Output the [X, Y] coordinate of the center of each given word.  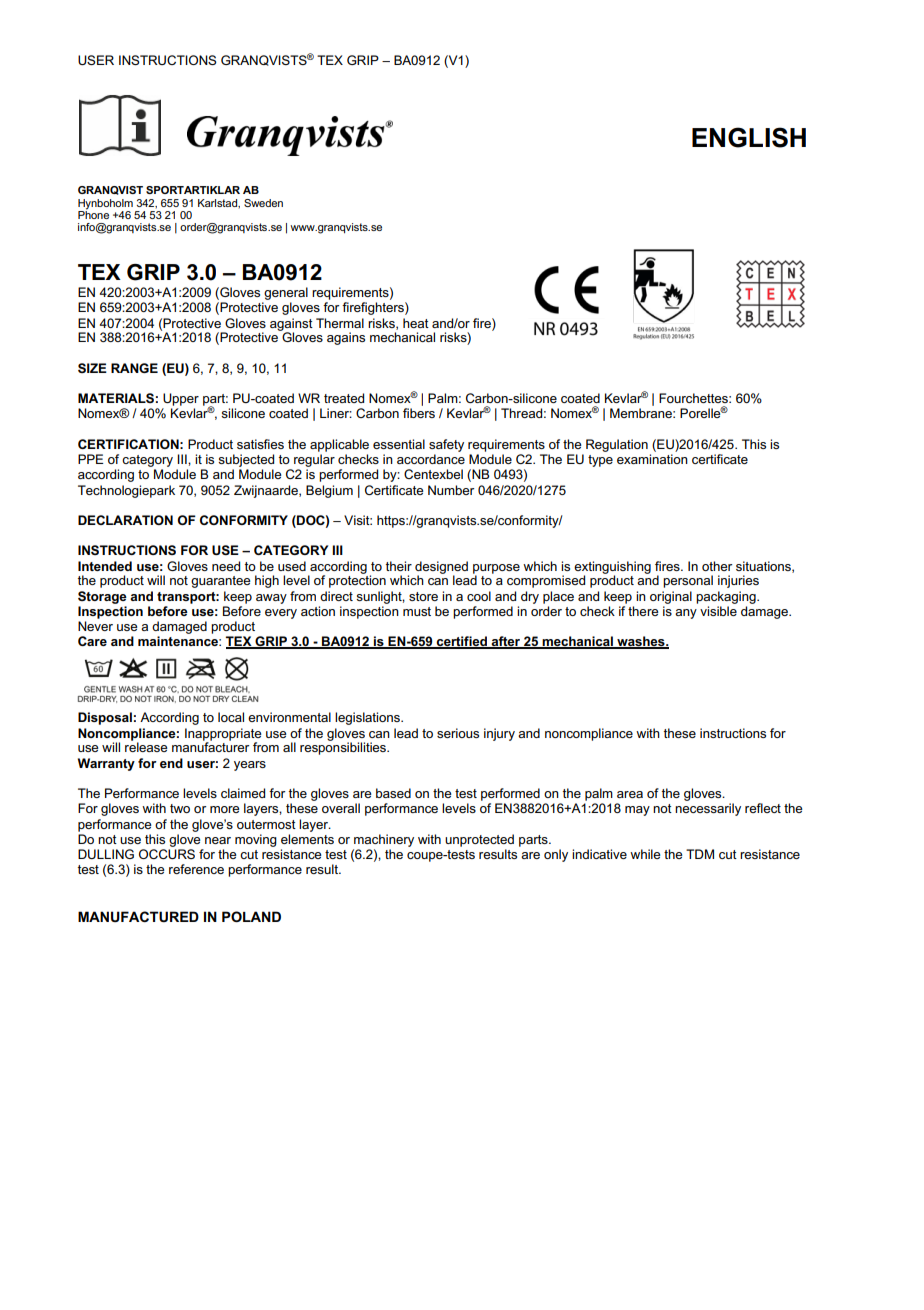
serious [458, 733]
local [231, 717]
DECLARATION [125, 520]
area [630, 794]
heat [416, 323]
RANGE [134, 368]
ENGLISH [749, 137]
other [717, 566]
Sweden [263, 203]
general [286, 293]
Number [451, 490]
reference [196, 869]
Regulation [617, 445]
